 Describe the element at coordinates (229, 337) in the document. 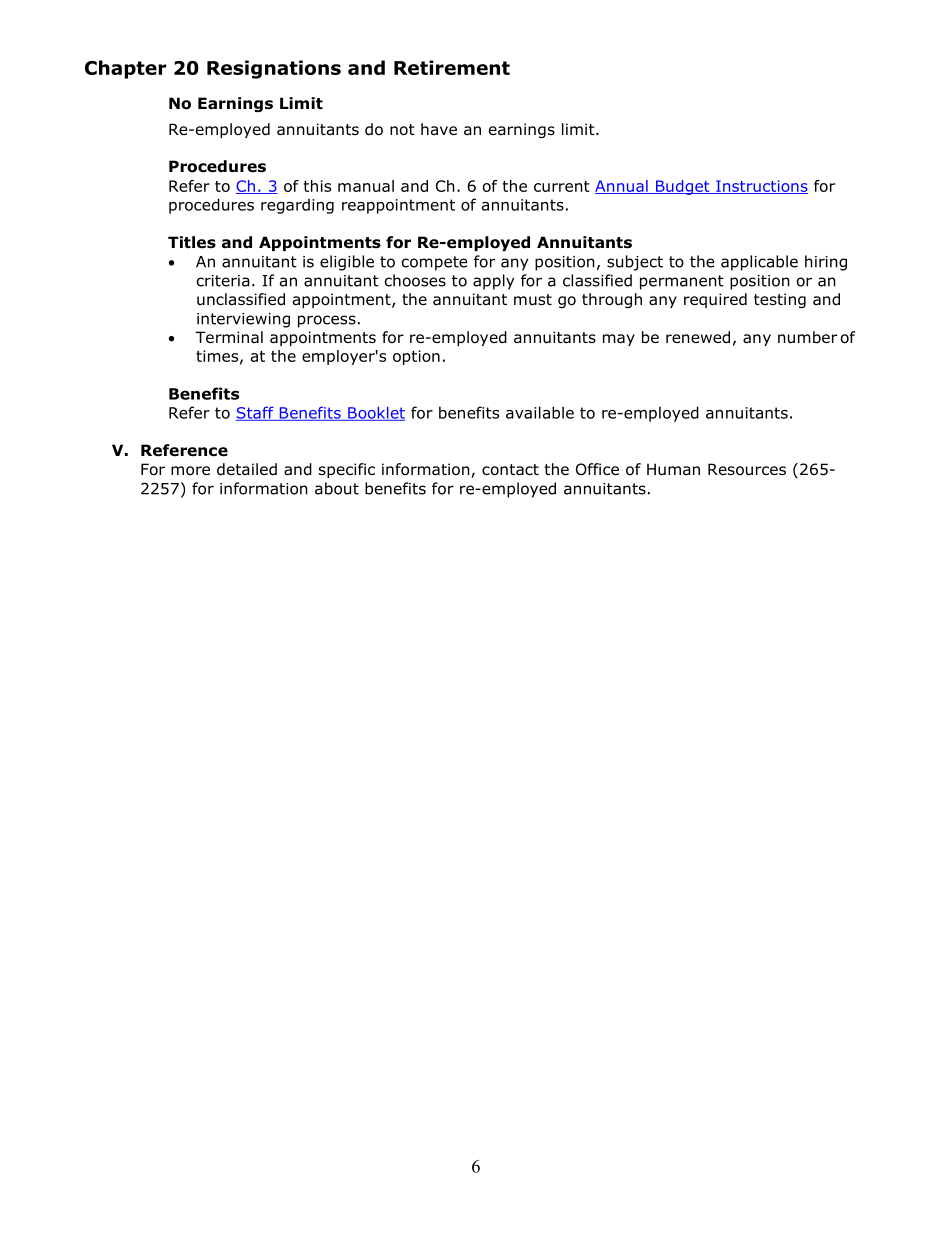

I see `Terminal` at that location.
